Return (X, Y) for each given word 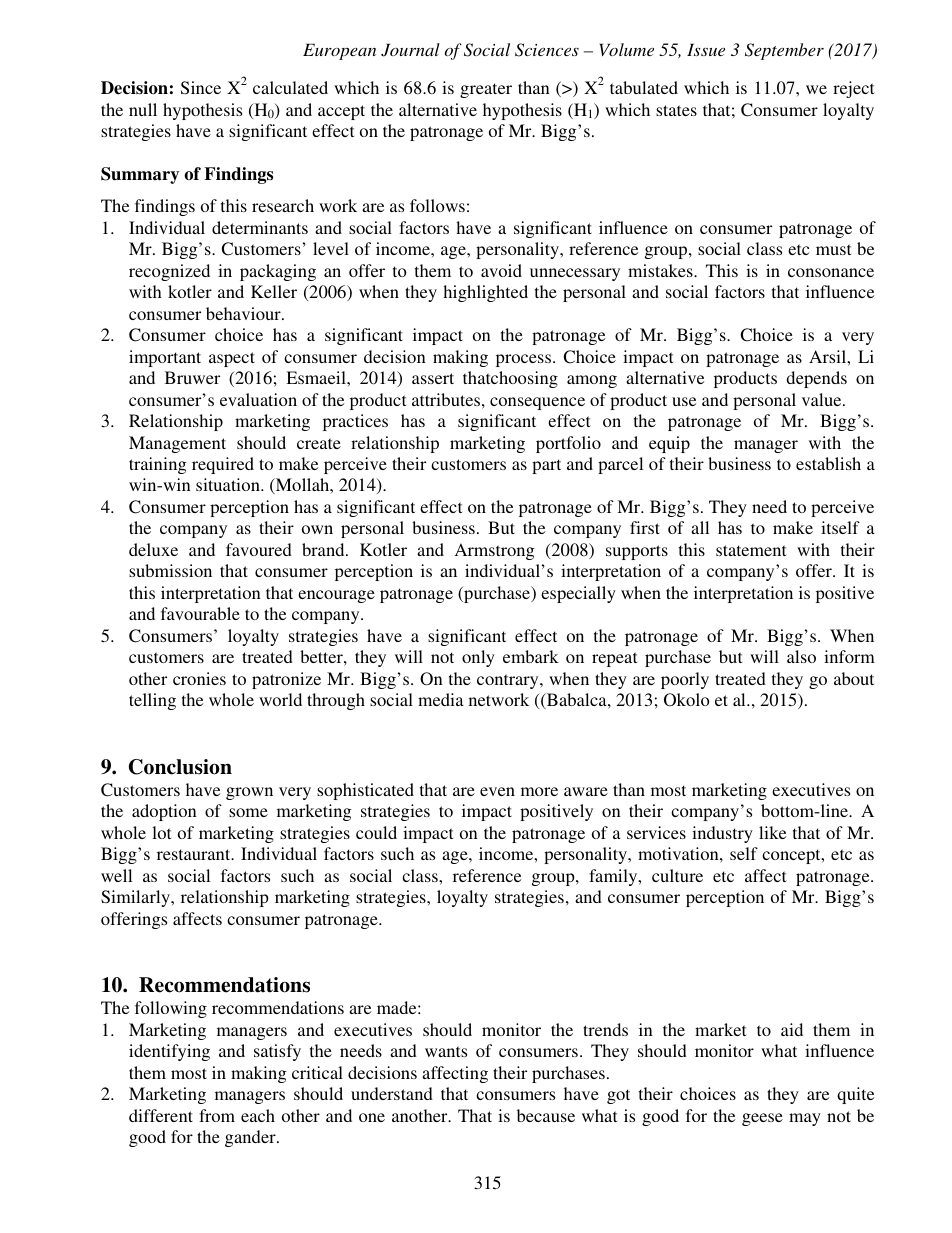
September (784, 51)
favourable (200, 613)
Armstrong (494, 551)
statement (751, 550)
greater (486, 90)
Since (201, 88)
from (217, 1115)
